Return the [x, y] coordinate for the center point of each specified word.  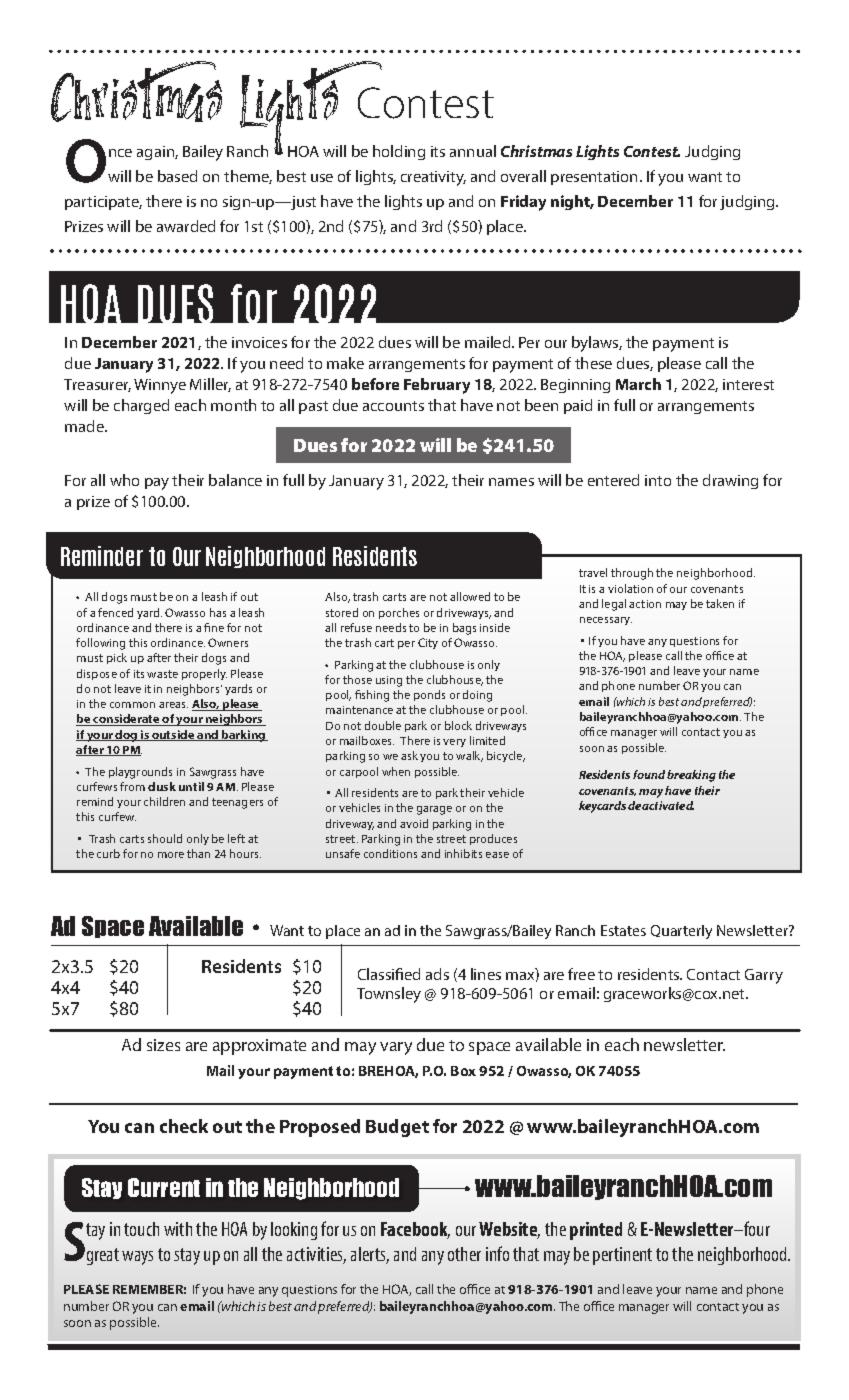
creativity [433, 178]
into [658, 480]
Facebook [415, 1230]
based [177, 176]
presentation [594, 178]
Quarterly [681, 932]
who [124, 480]
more [171, 855]
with [178, 1229]
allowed [470, 596]
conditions [390, 853]
